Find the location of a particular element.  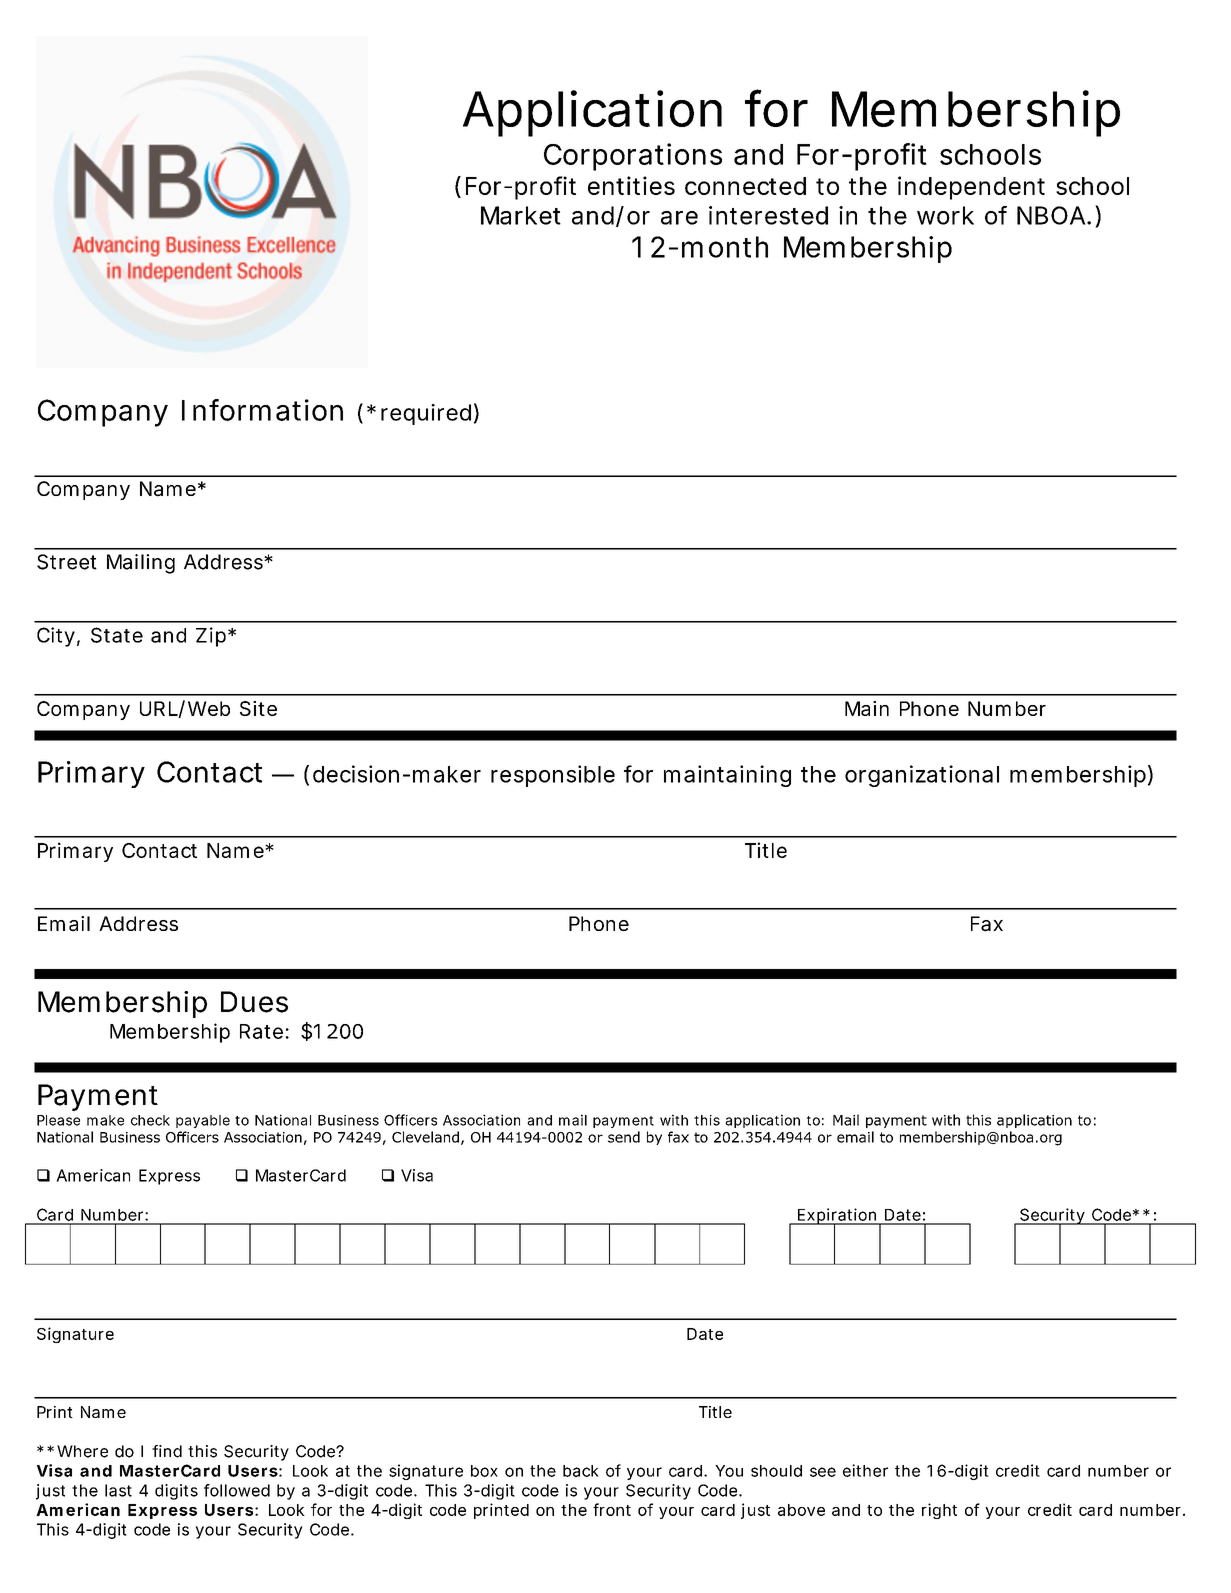

Market is located at coordinates (521, 215).
